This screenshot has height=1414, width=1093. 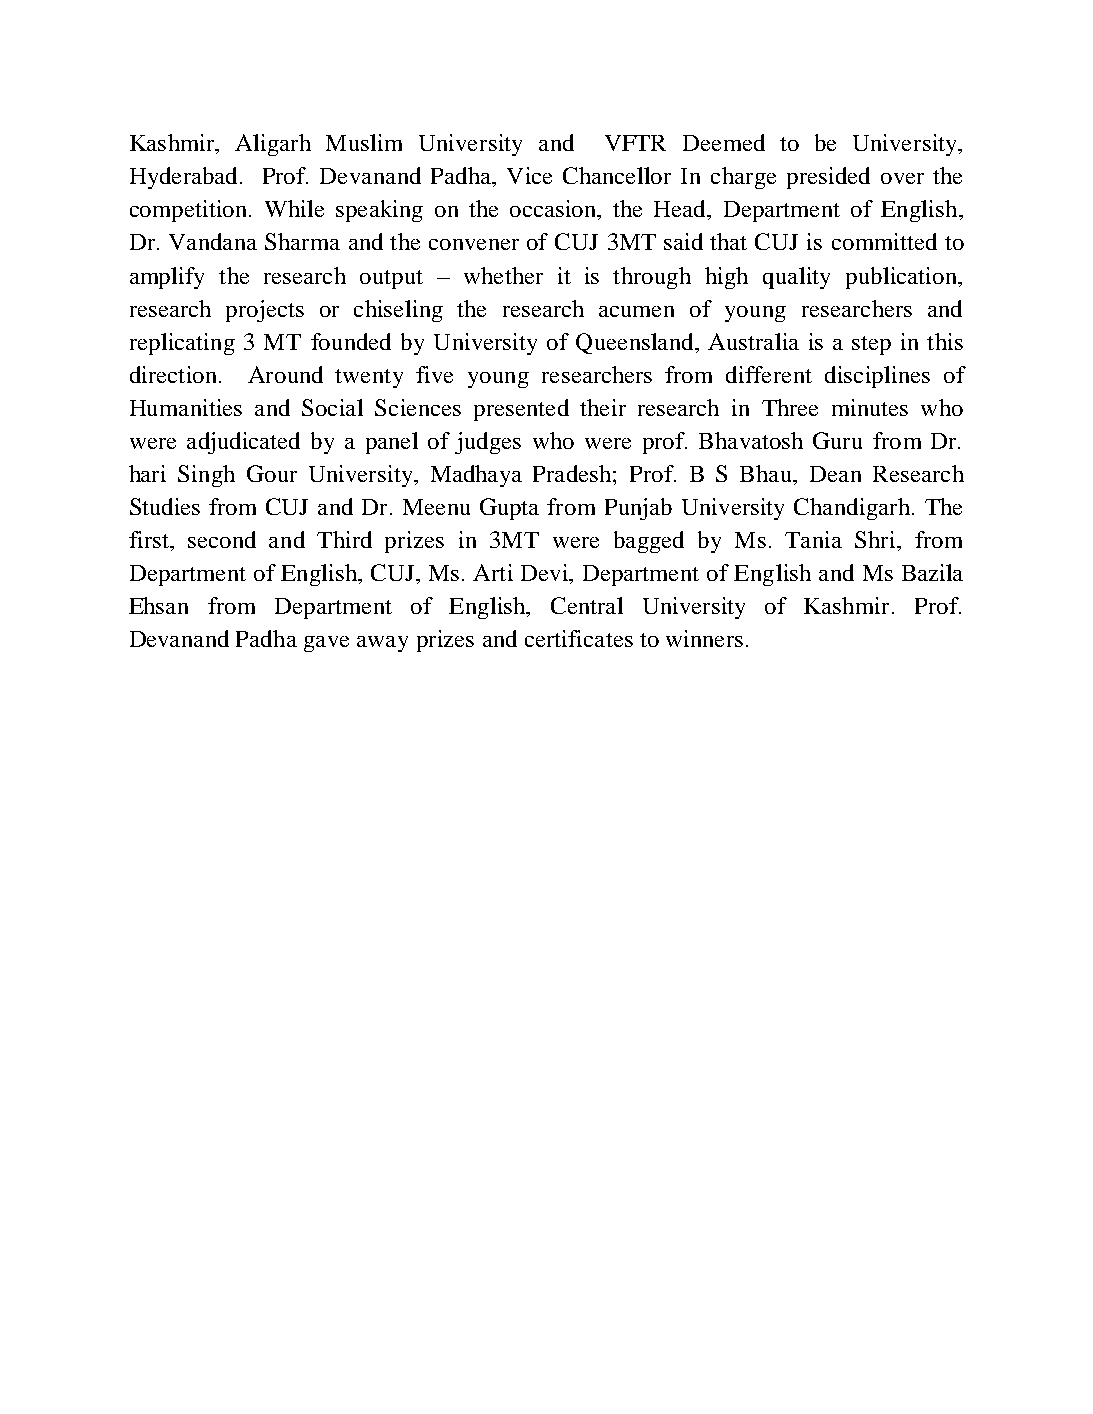 What do you see at coordinates (828, 178) in the screenshot?
I see `presided` at bounding box center [828, 178].
